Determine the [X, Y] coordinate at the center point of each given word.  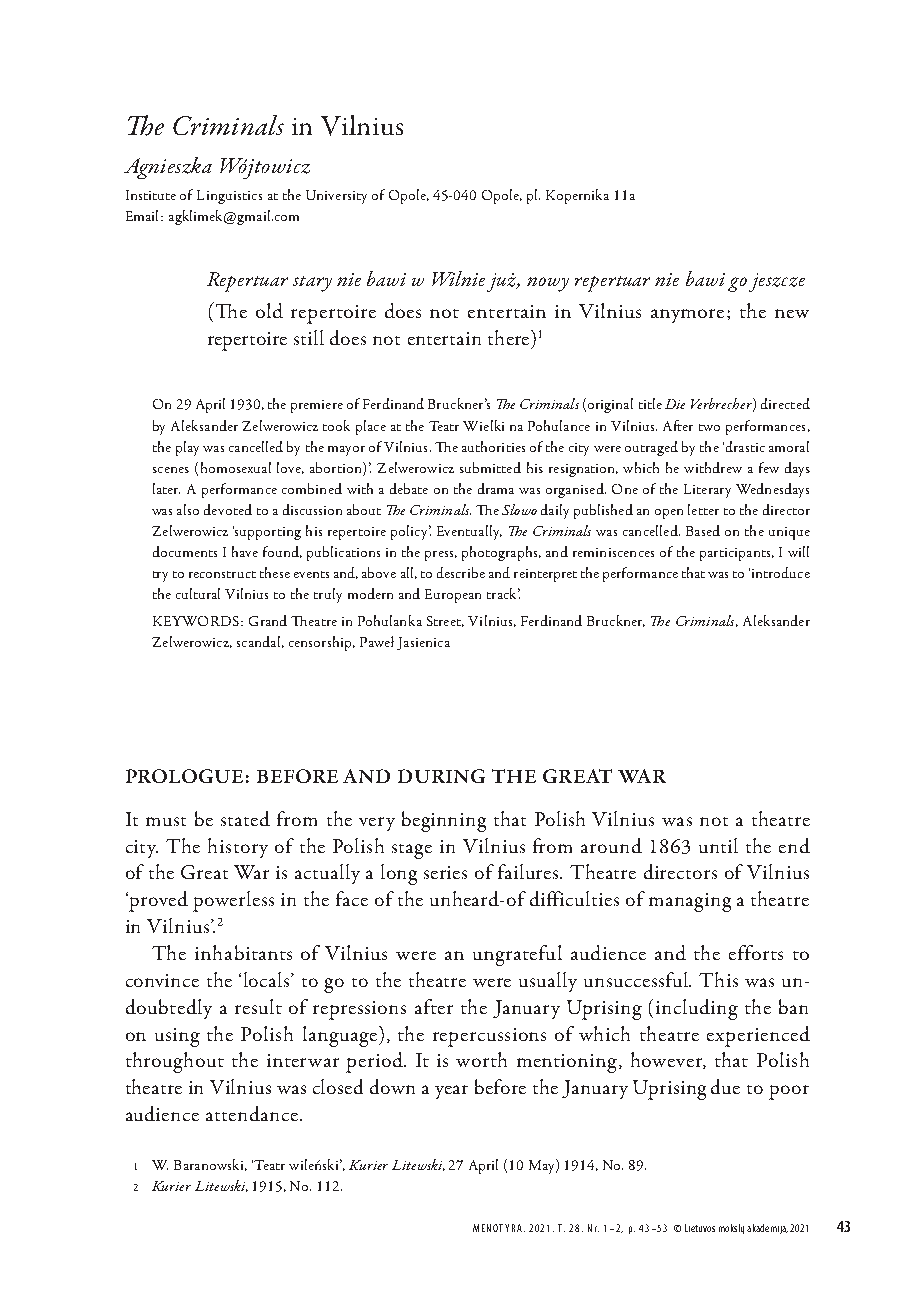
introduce [781, 572]
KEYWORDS [196, 621]
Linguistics [229, 197]
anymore [687, 316]
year [451, 1092]
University [336, 197]
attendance [252, 1113]
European [453, 596]
